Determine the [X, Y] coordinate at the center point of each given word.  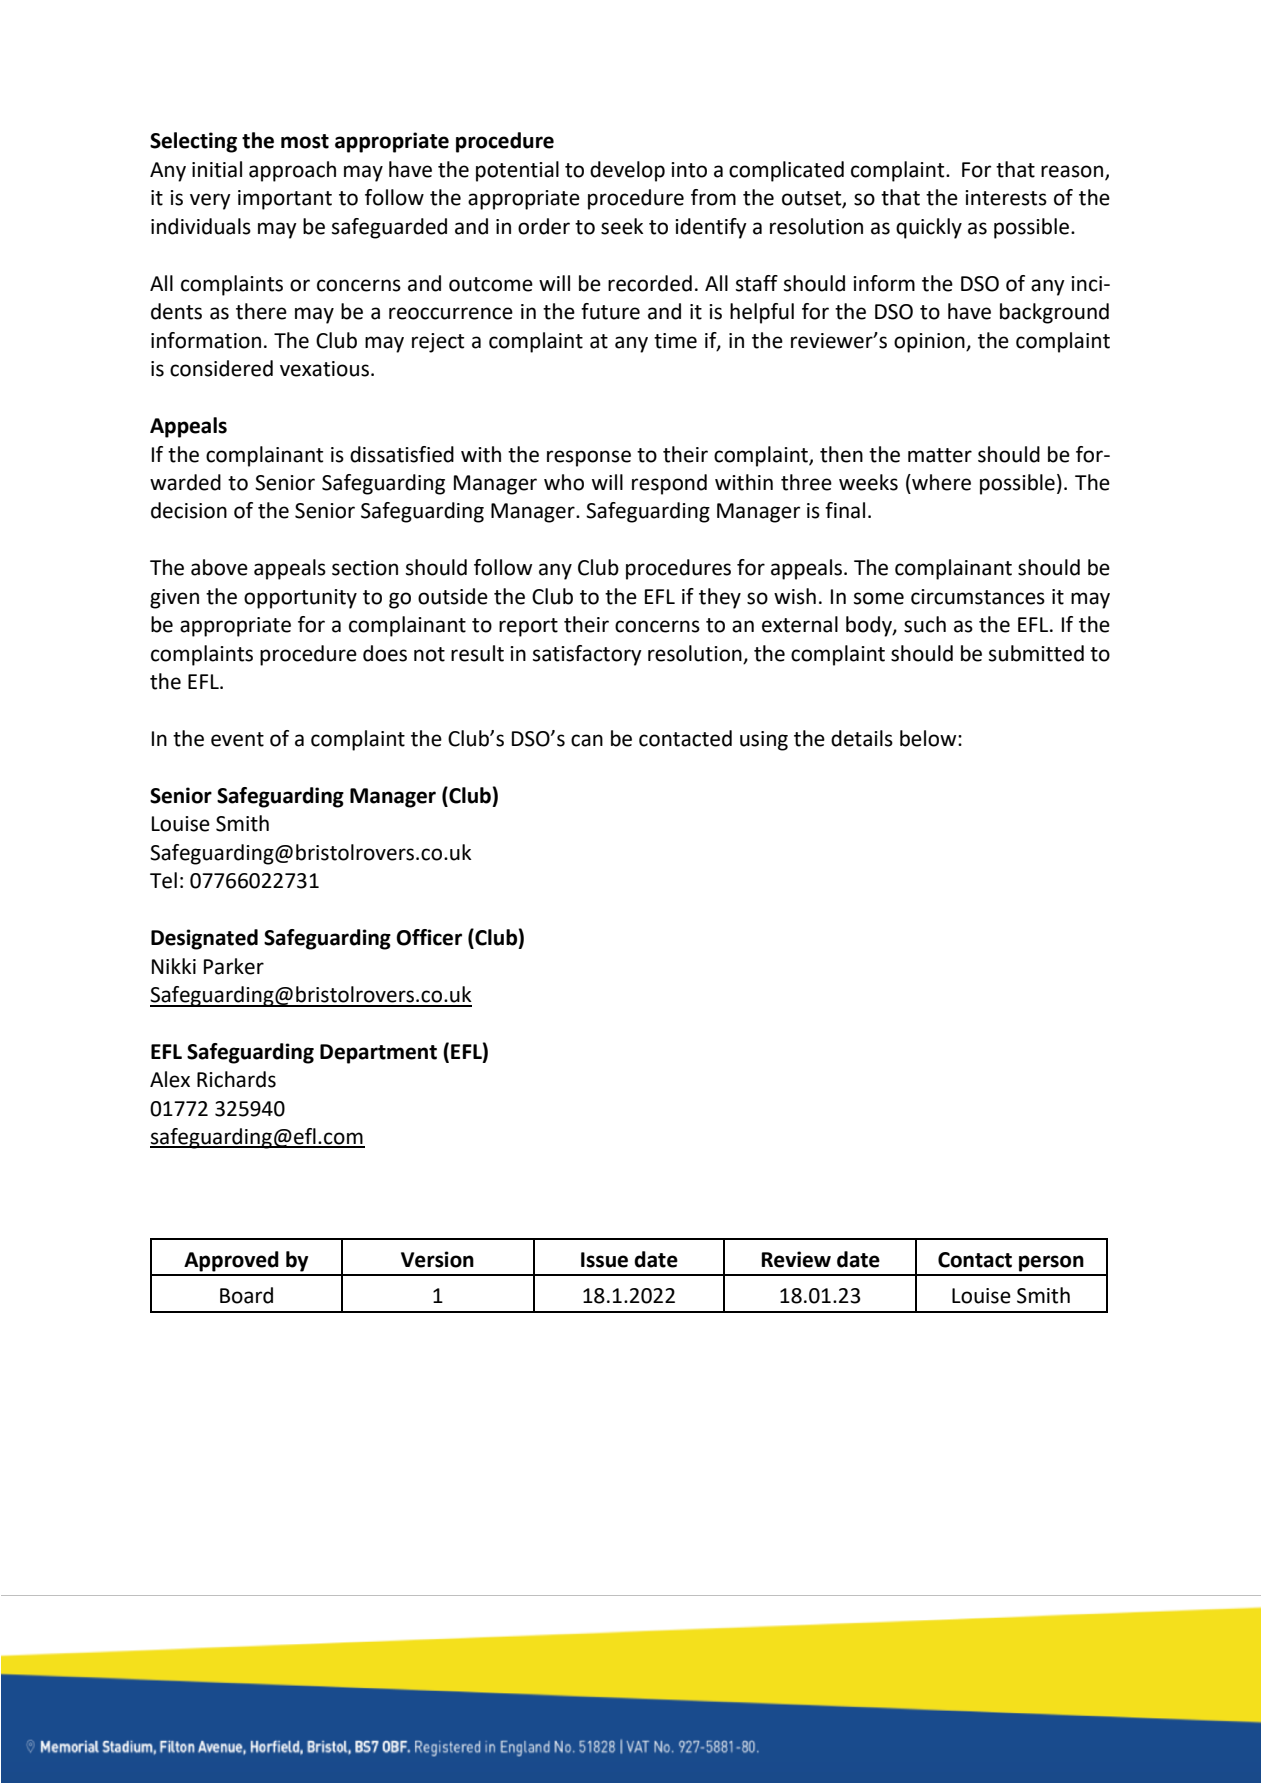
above [219, 567]
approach [292, 171]
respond [669, 484]
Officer [429, 937]
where [940, 482]
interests [1006, 198]
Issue [604, 1260]
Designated [204, 939]
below [929, 738]
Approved [231, 1261]
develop [627, 171]
